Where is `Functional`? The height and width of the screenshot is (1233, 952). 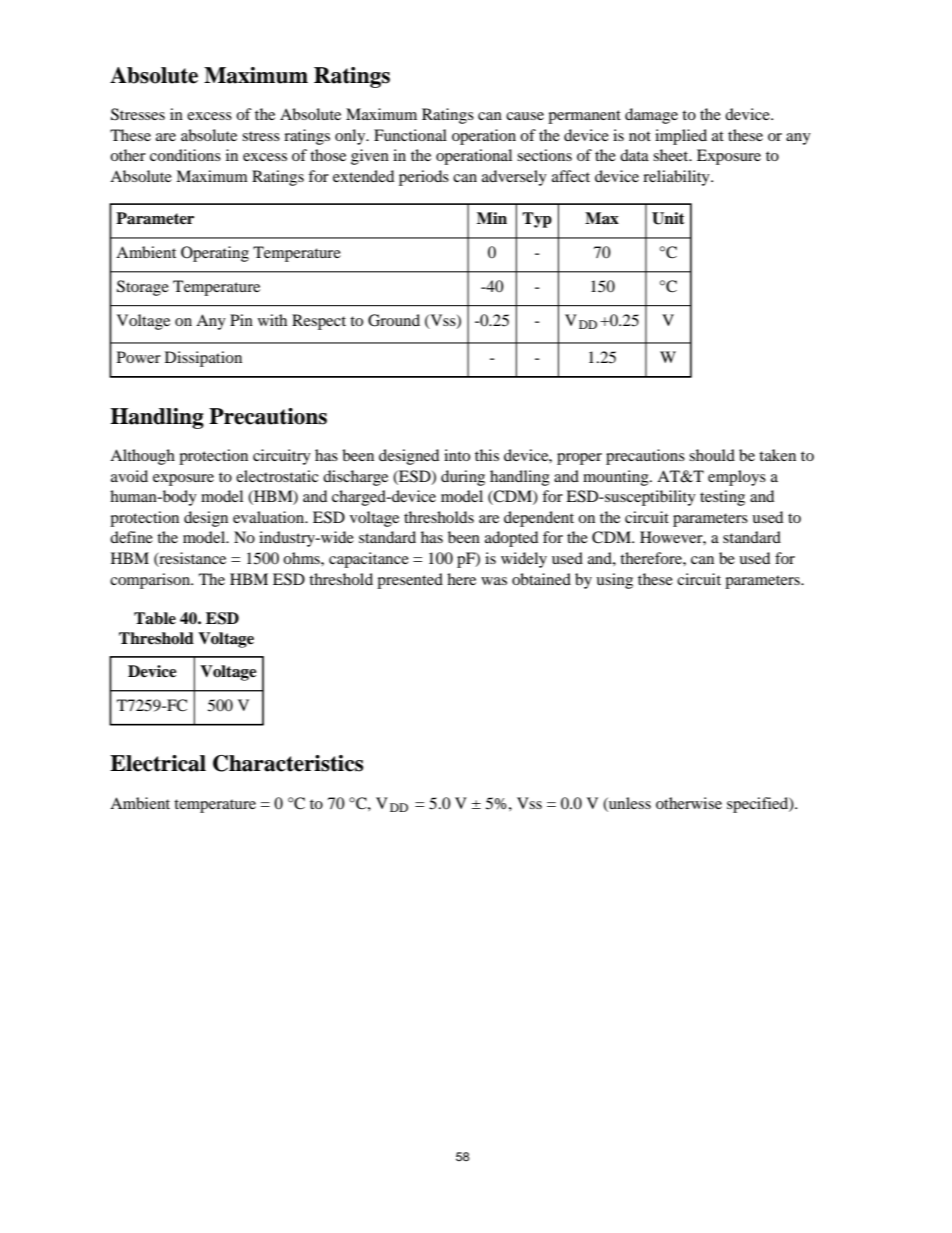
Functional is located at coordinates (410, 135).
